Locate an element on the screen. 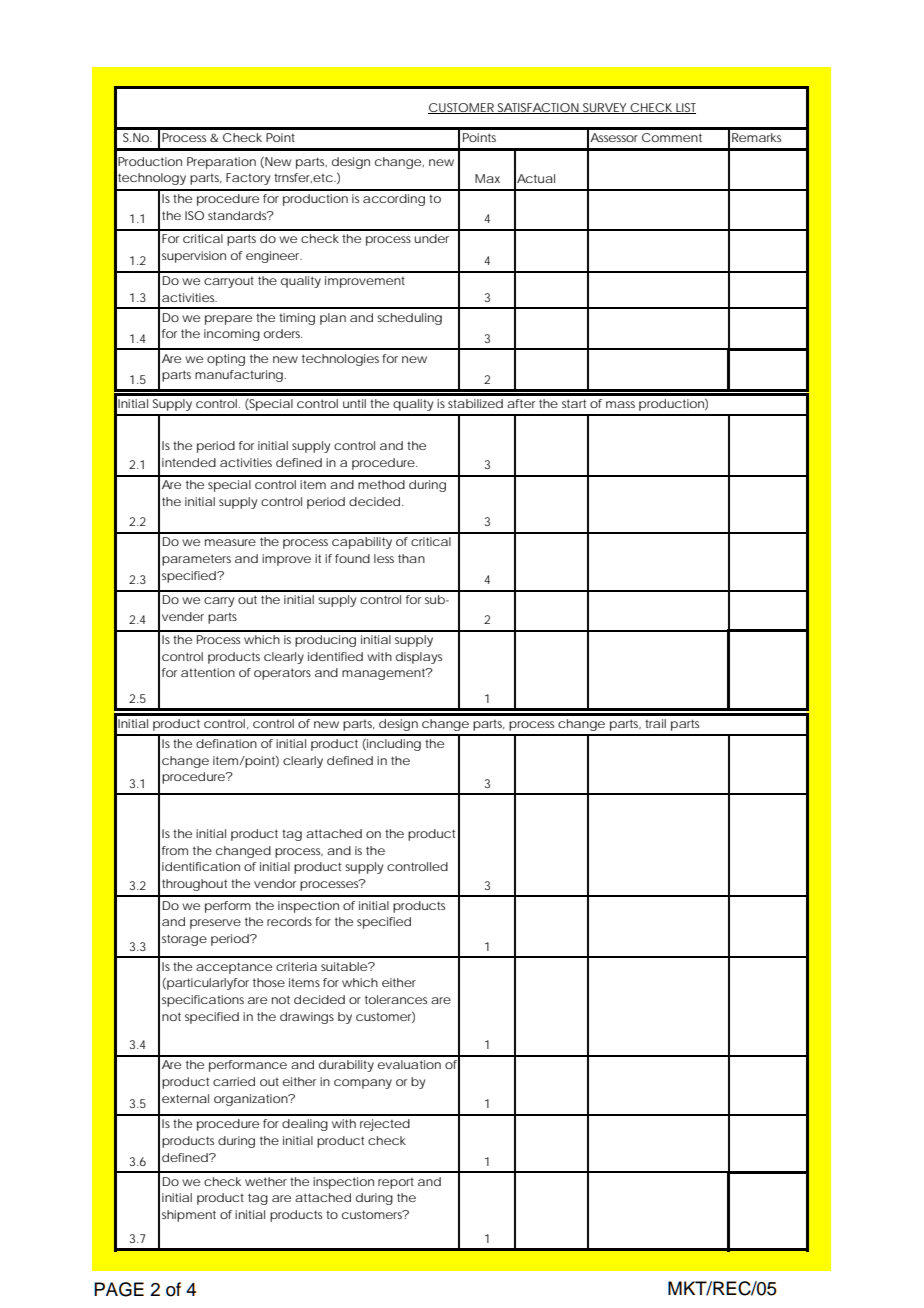  report is located at coordinates (396, 1183).
